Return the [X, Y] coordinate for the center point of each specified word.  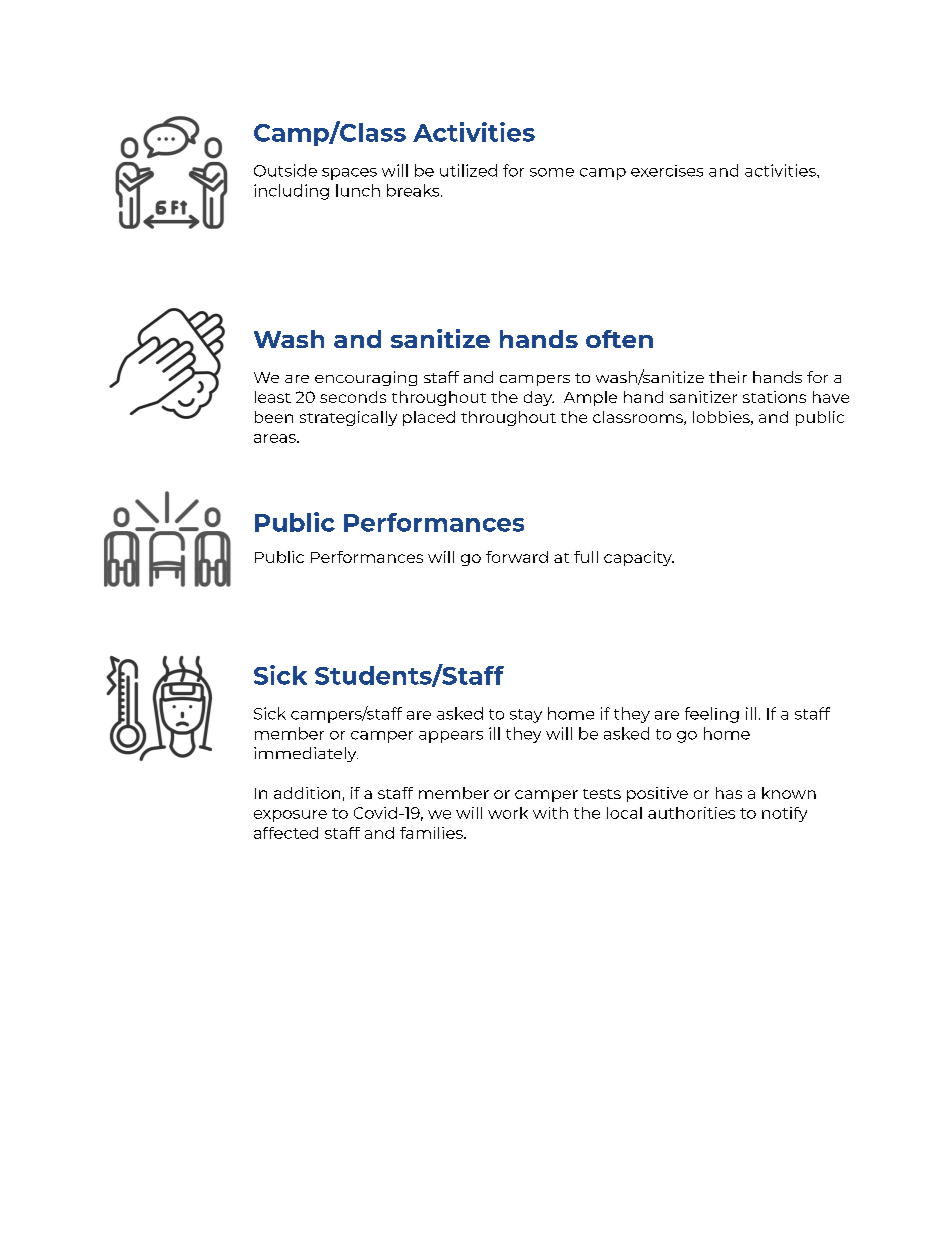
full [586, 557]
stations [774, 397]
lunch [358, 190]
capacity [639, 558]
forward [517, 557]
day [539, 398]
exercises [667, 171]
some [552, 172]
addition [307, 793]
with [550, 813]
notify [784, 814]
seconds [353, 397]
